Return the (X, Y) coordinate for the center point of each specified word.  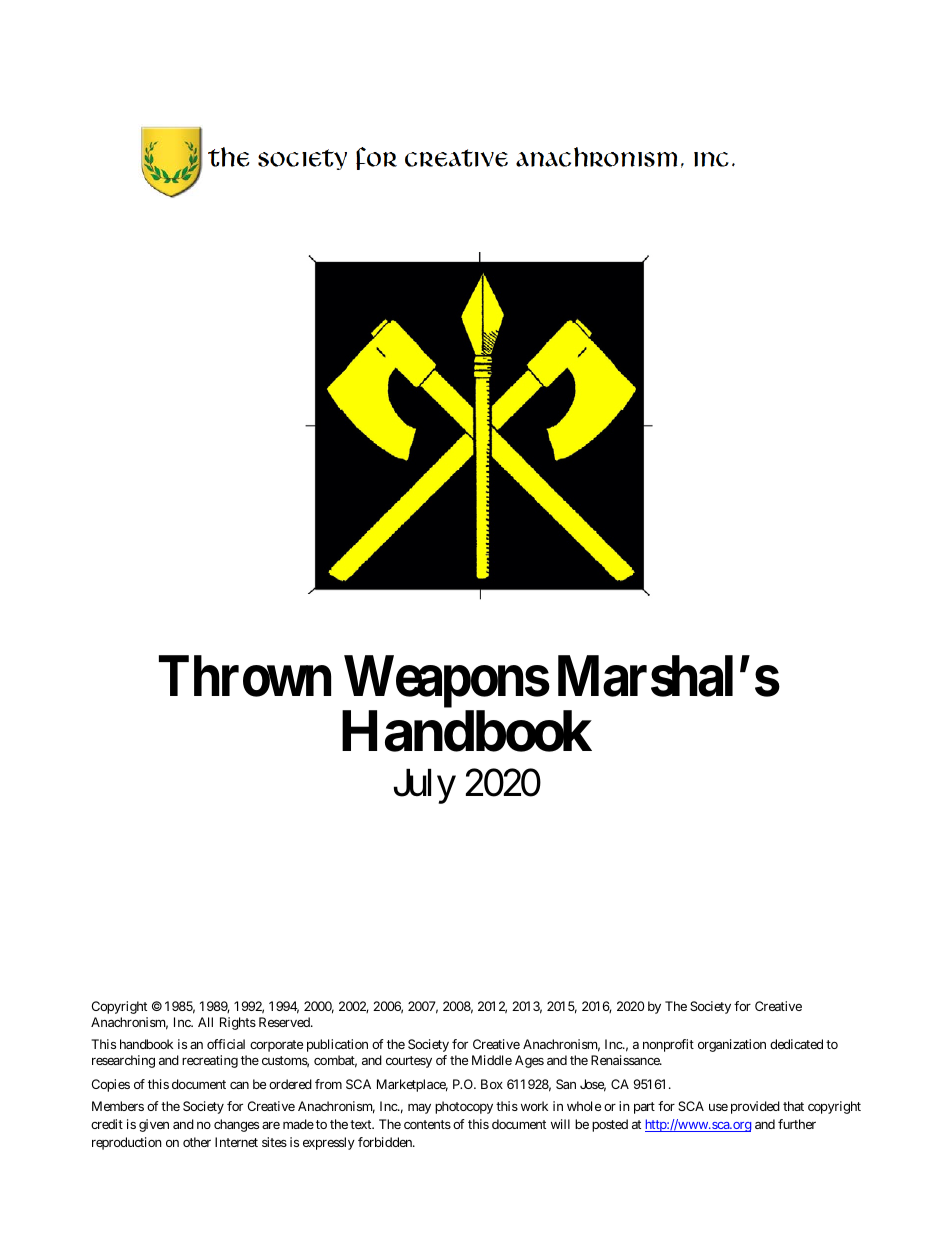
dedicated (796, 1044)
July (425, 786)
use (718, 1107)
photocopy (464, 1107)
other (197, 1142)
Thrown (245, 676)
